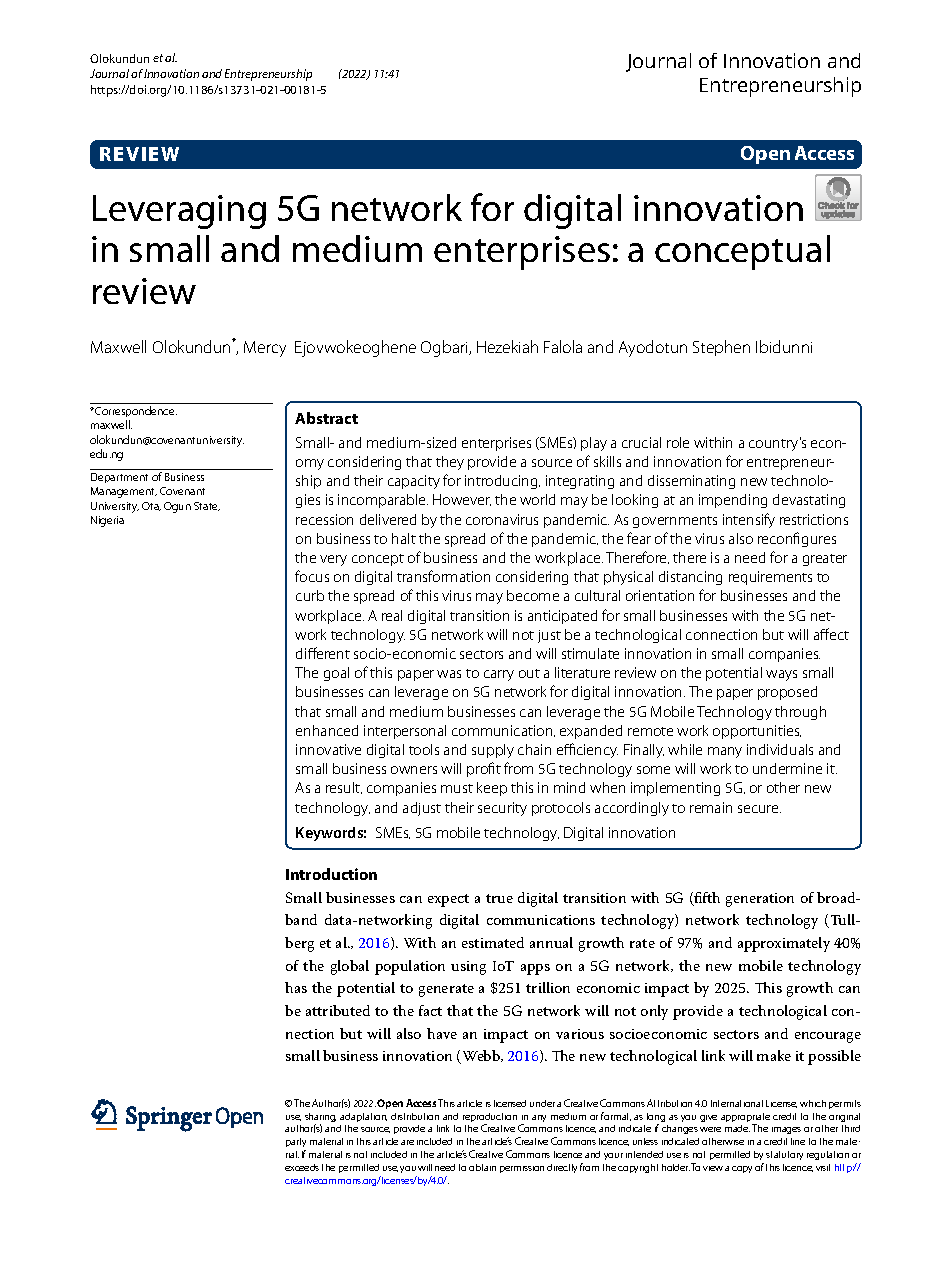 The width and height of the image is (952, 1265). Describe the element at coordinates (786, 1130) in the image. I see `images` at that location.
